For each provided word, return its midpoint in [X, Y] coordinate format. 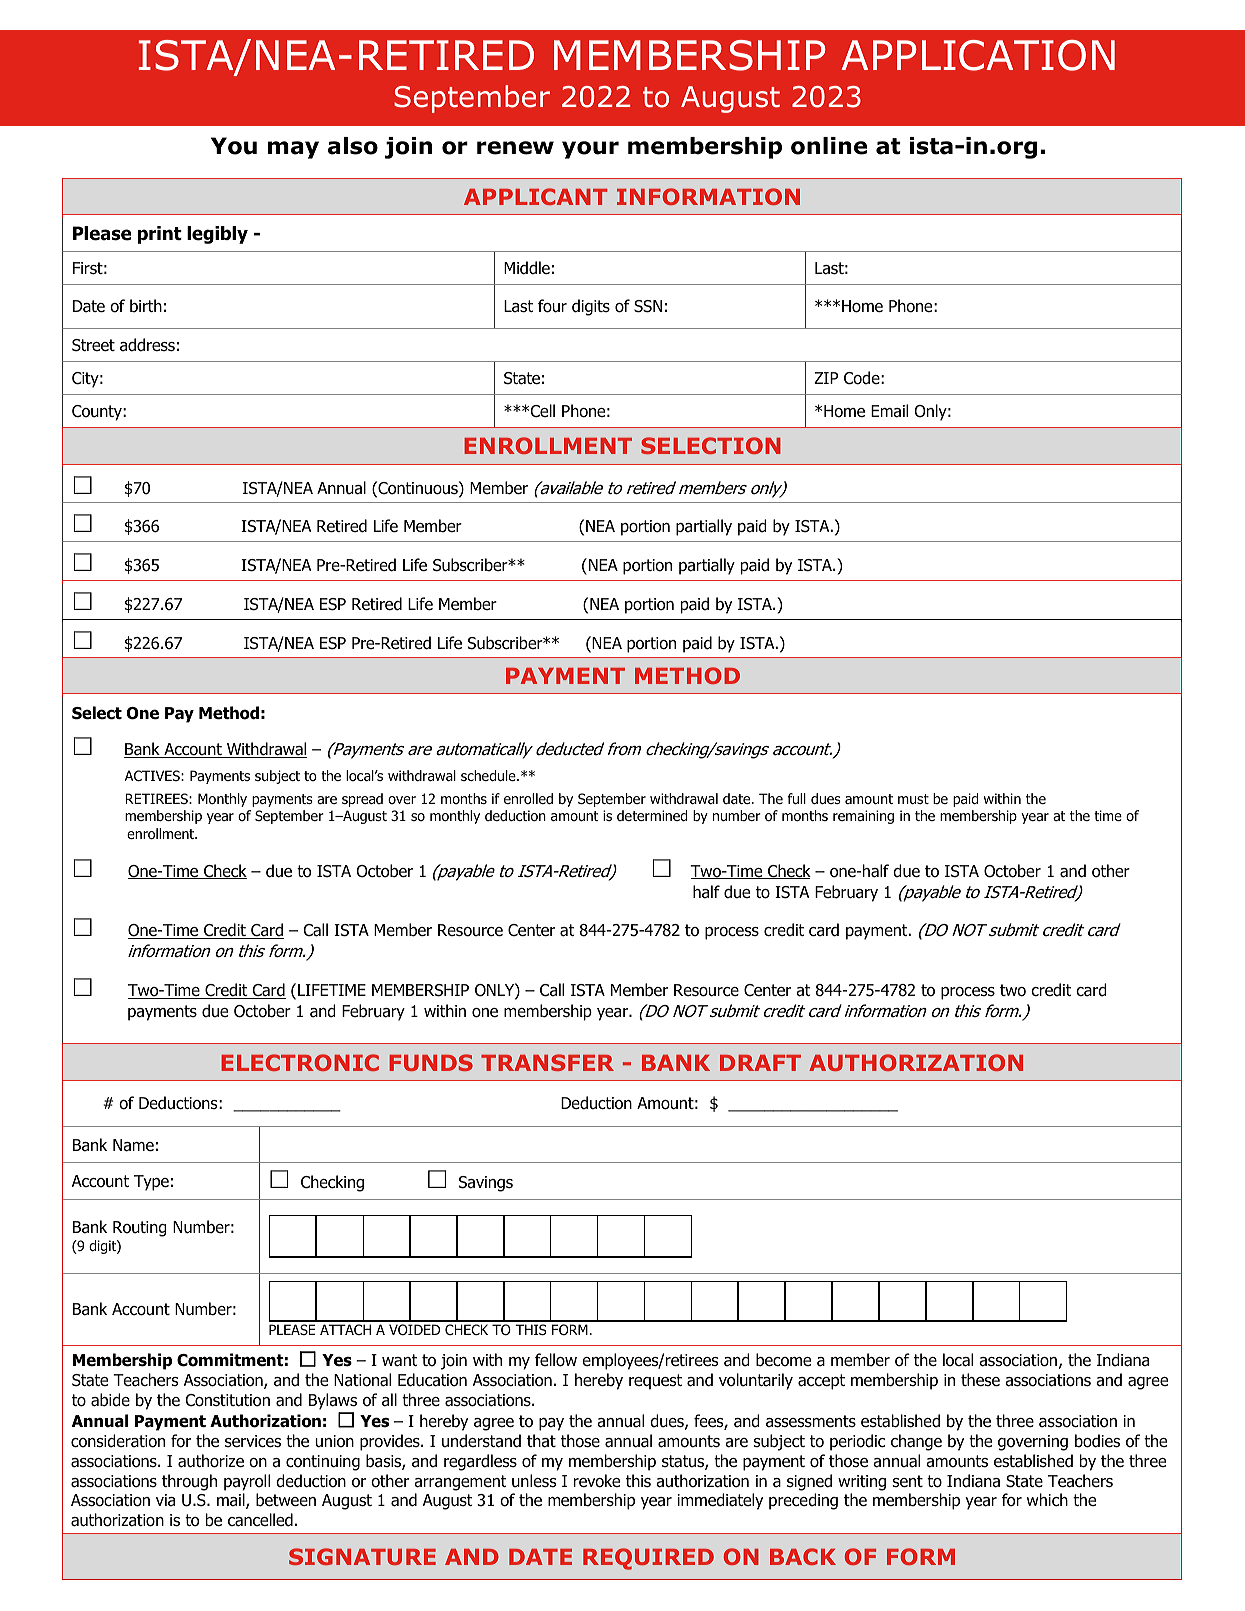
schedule [489, 776]
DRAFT [760, 1063]
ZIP [826, 378]
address [147, 345]
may [293, 150]
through [189, 1482]
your [590, 150]
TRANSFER [547, 1062]
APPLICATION [978, 55]
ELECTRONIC [300, 1062]
